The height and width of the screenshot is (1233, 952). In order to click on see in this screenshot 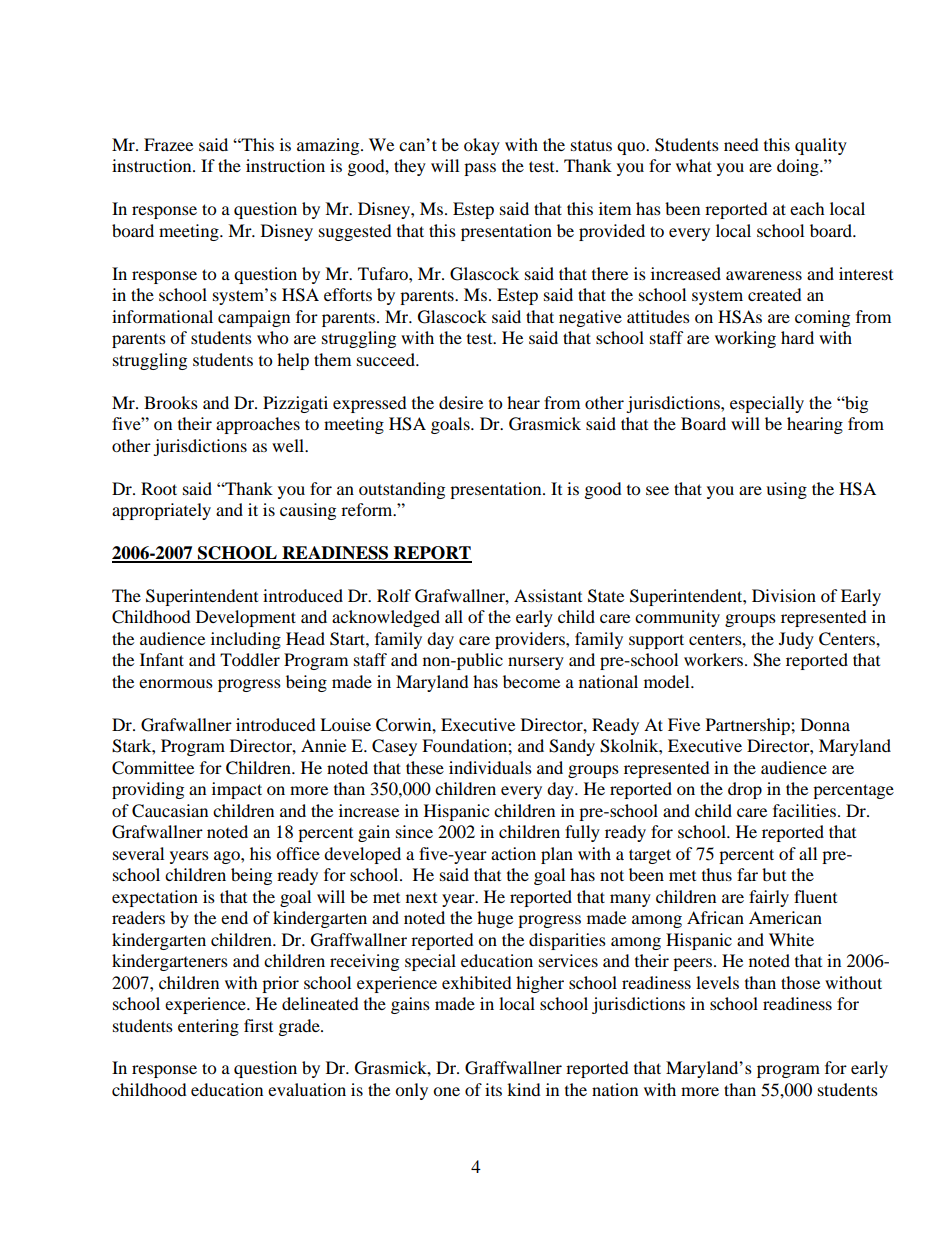, I will do `click(657, 490)`.
